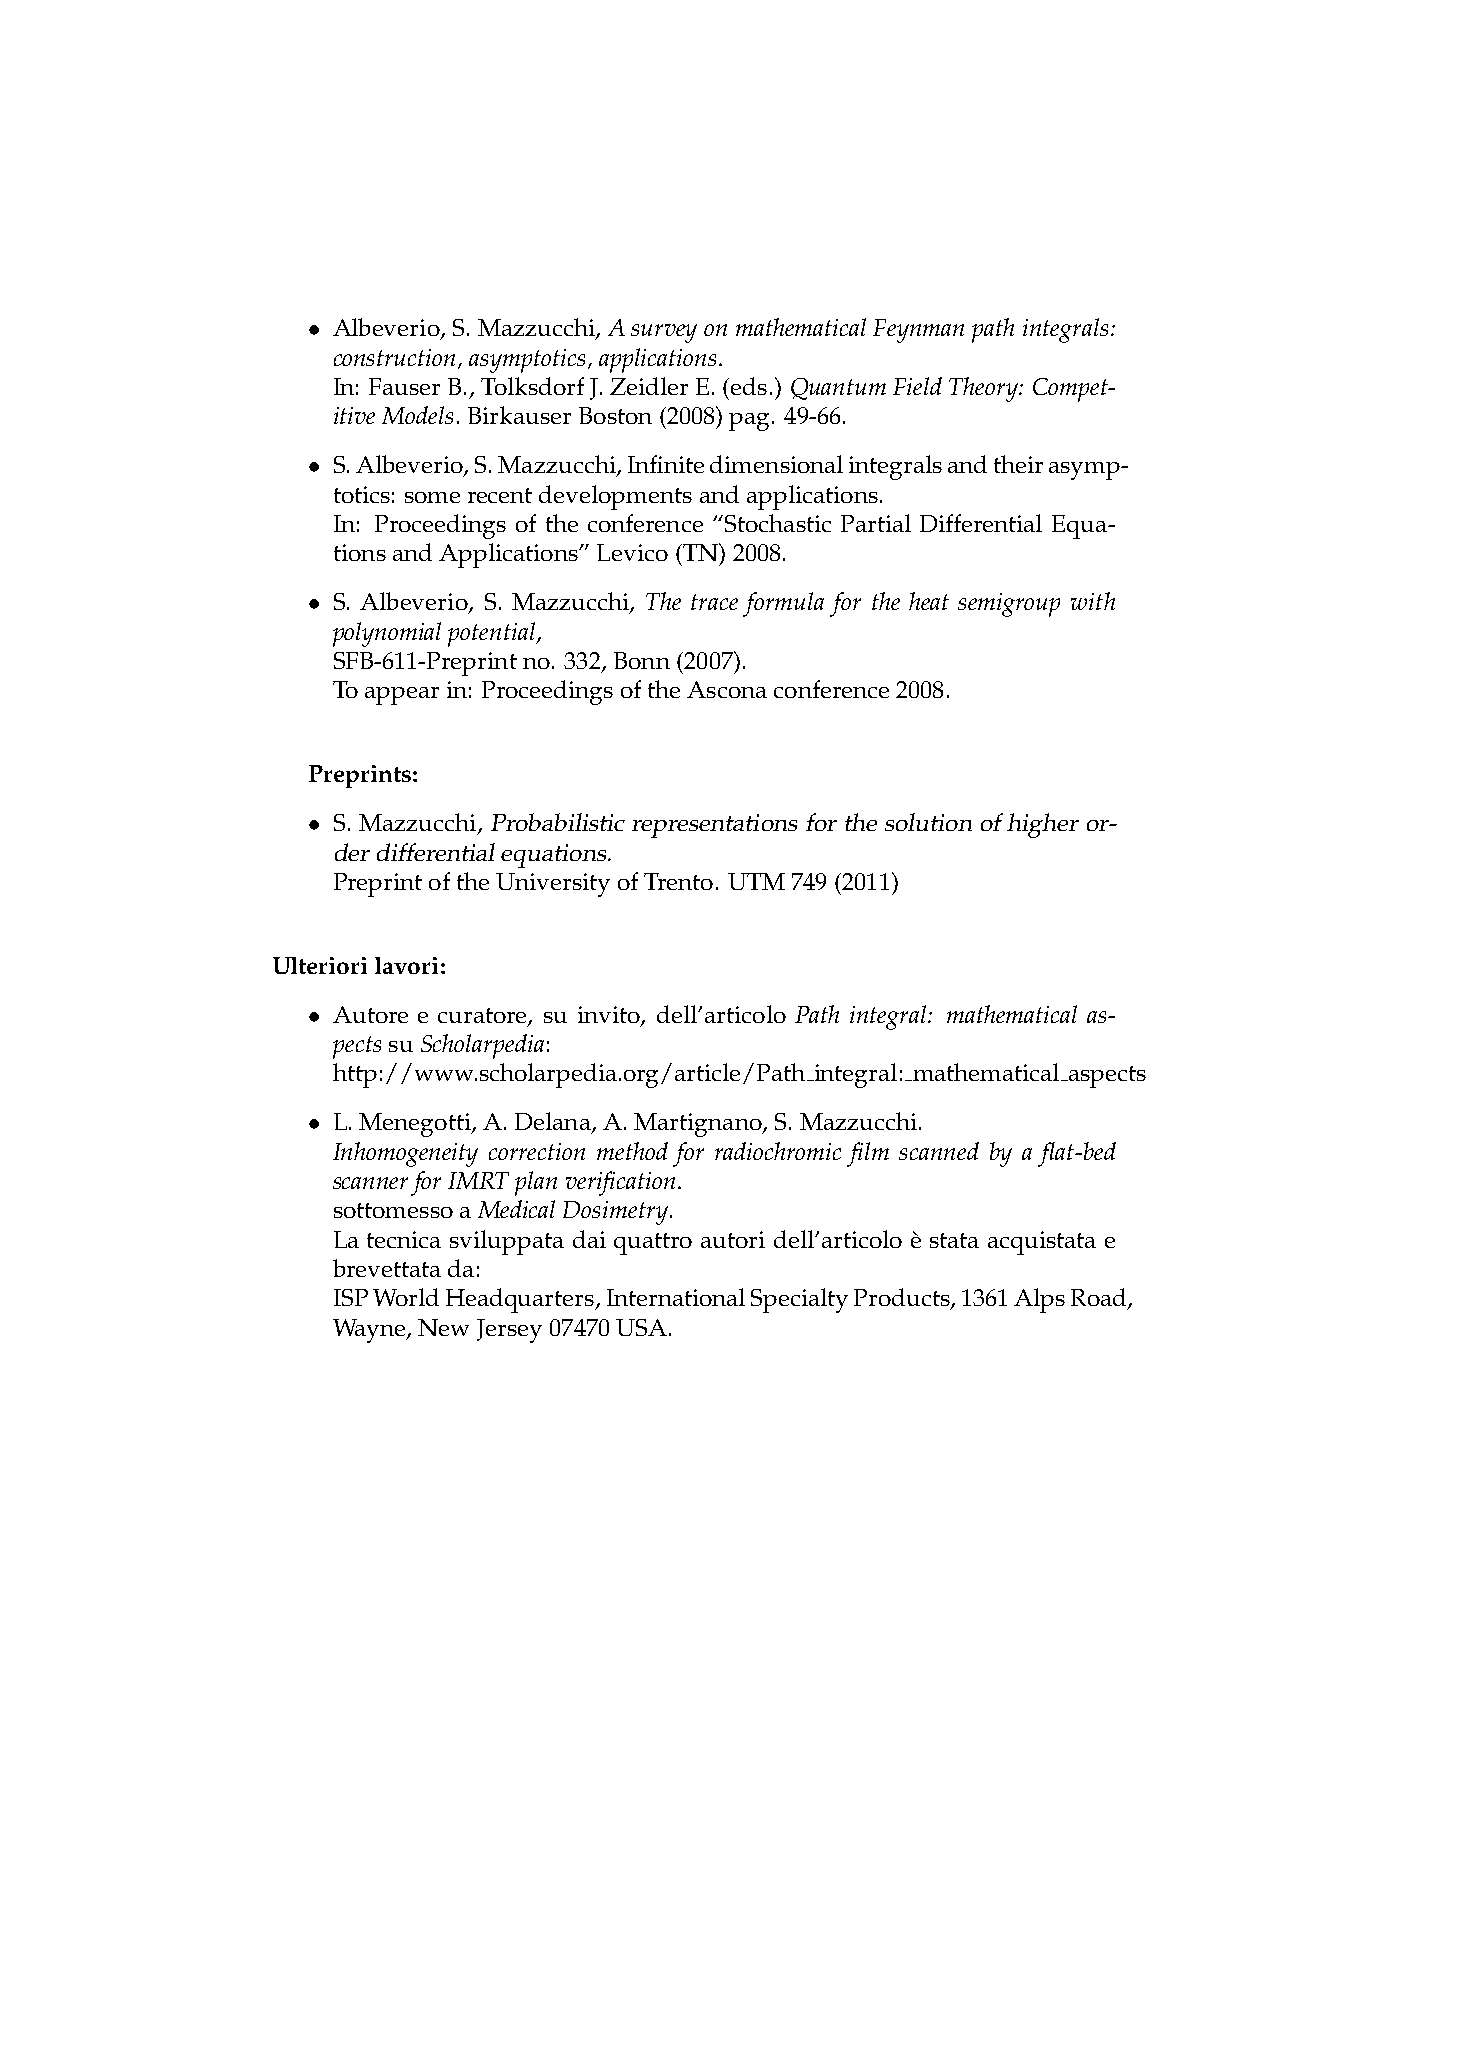  Describe the element at coordinates (405, 1154) in the image. I see `Inhomogeneity` at that location.
